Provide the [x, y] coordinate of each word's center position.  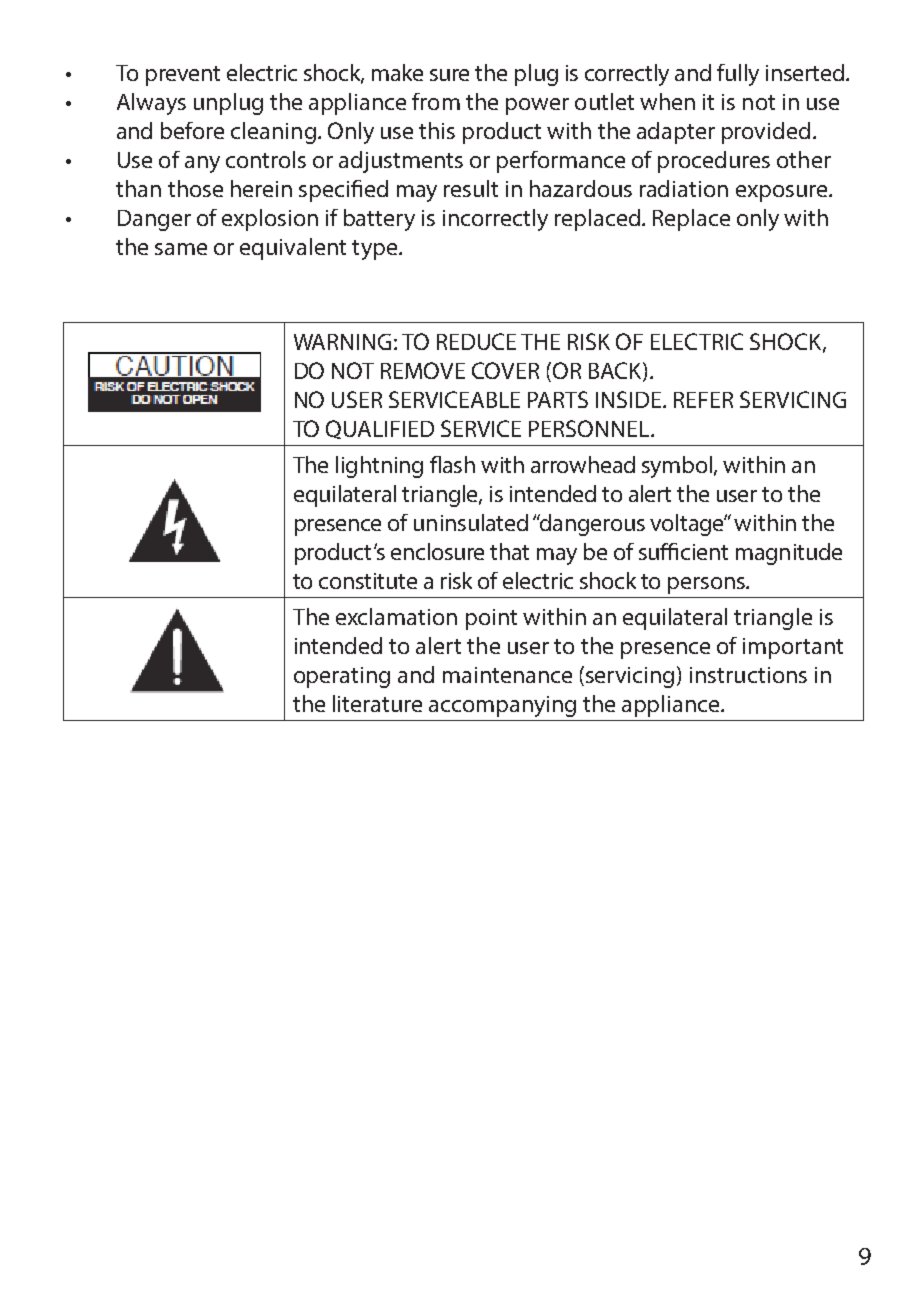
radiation [684, 188]
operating [342, 677]
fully [738, 75]
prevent [183, 76]
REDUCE [476, 341]
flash [452, 464]
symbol [678, 467]
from [436, 101]
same [181, 249]
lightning [379, 467]
